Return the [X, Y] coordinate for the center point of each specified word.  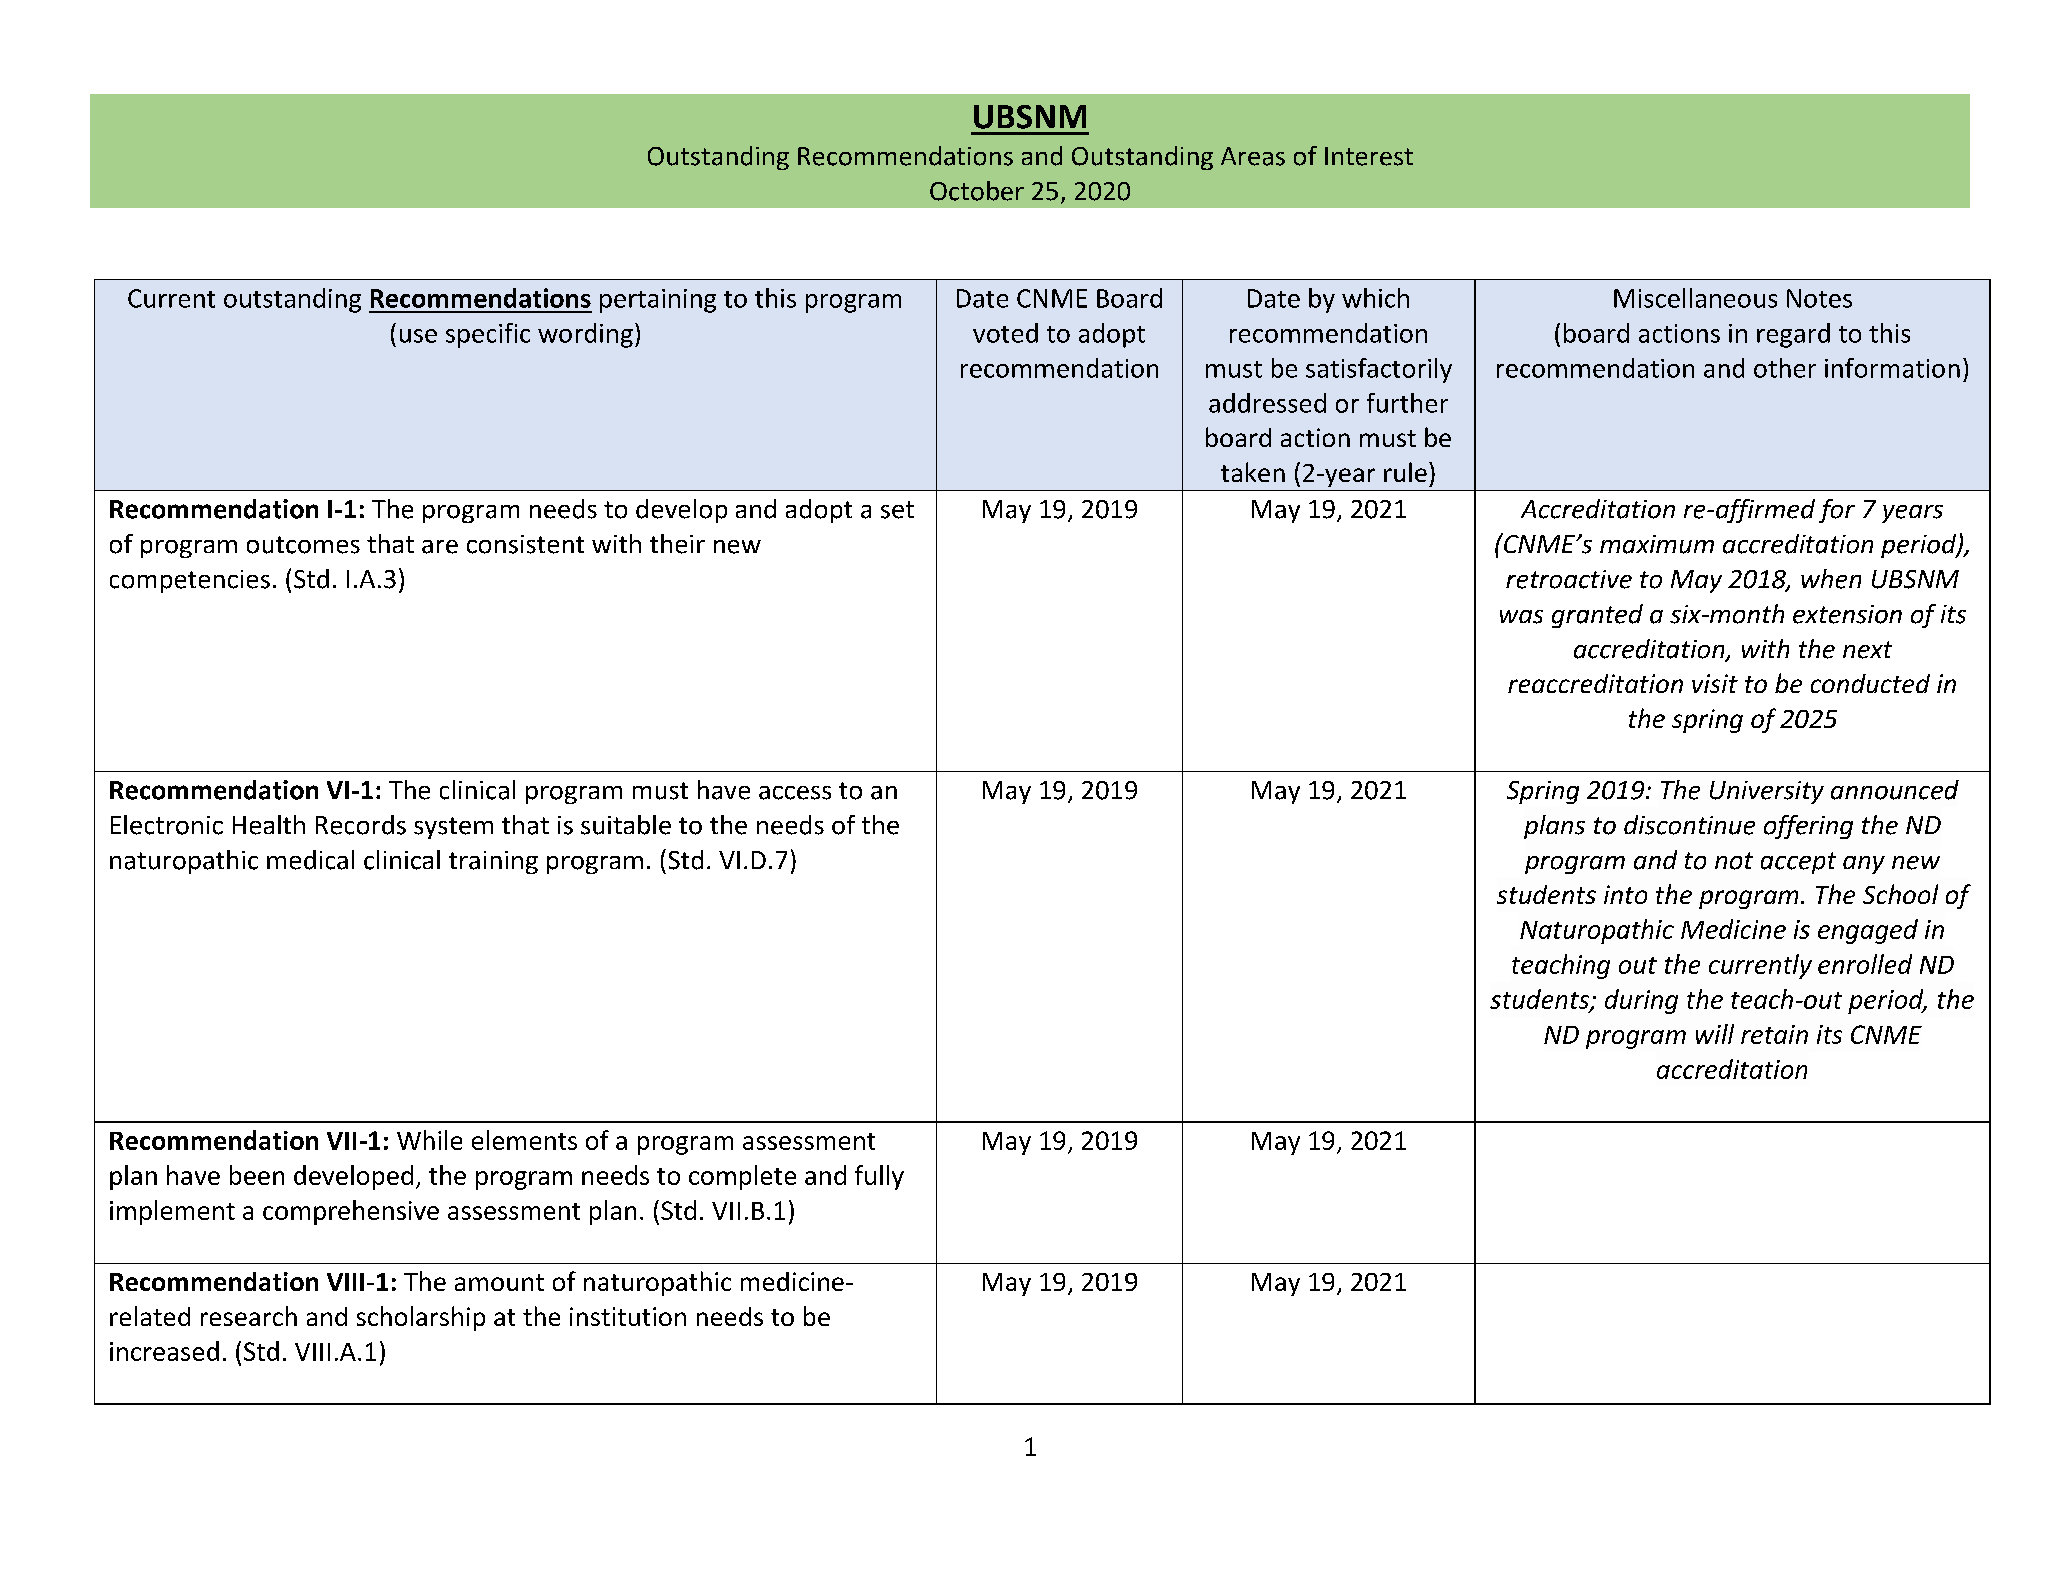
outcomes [303, 545]
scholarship [421, 1318]
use [418, 336]
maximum [1657, 544]
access [795, 793]
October [977, 191]
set [897, 510]
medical [310, 860]
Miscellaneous [1695, 298]
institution [628, 1316]
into [1625, 894]
